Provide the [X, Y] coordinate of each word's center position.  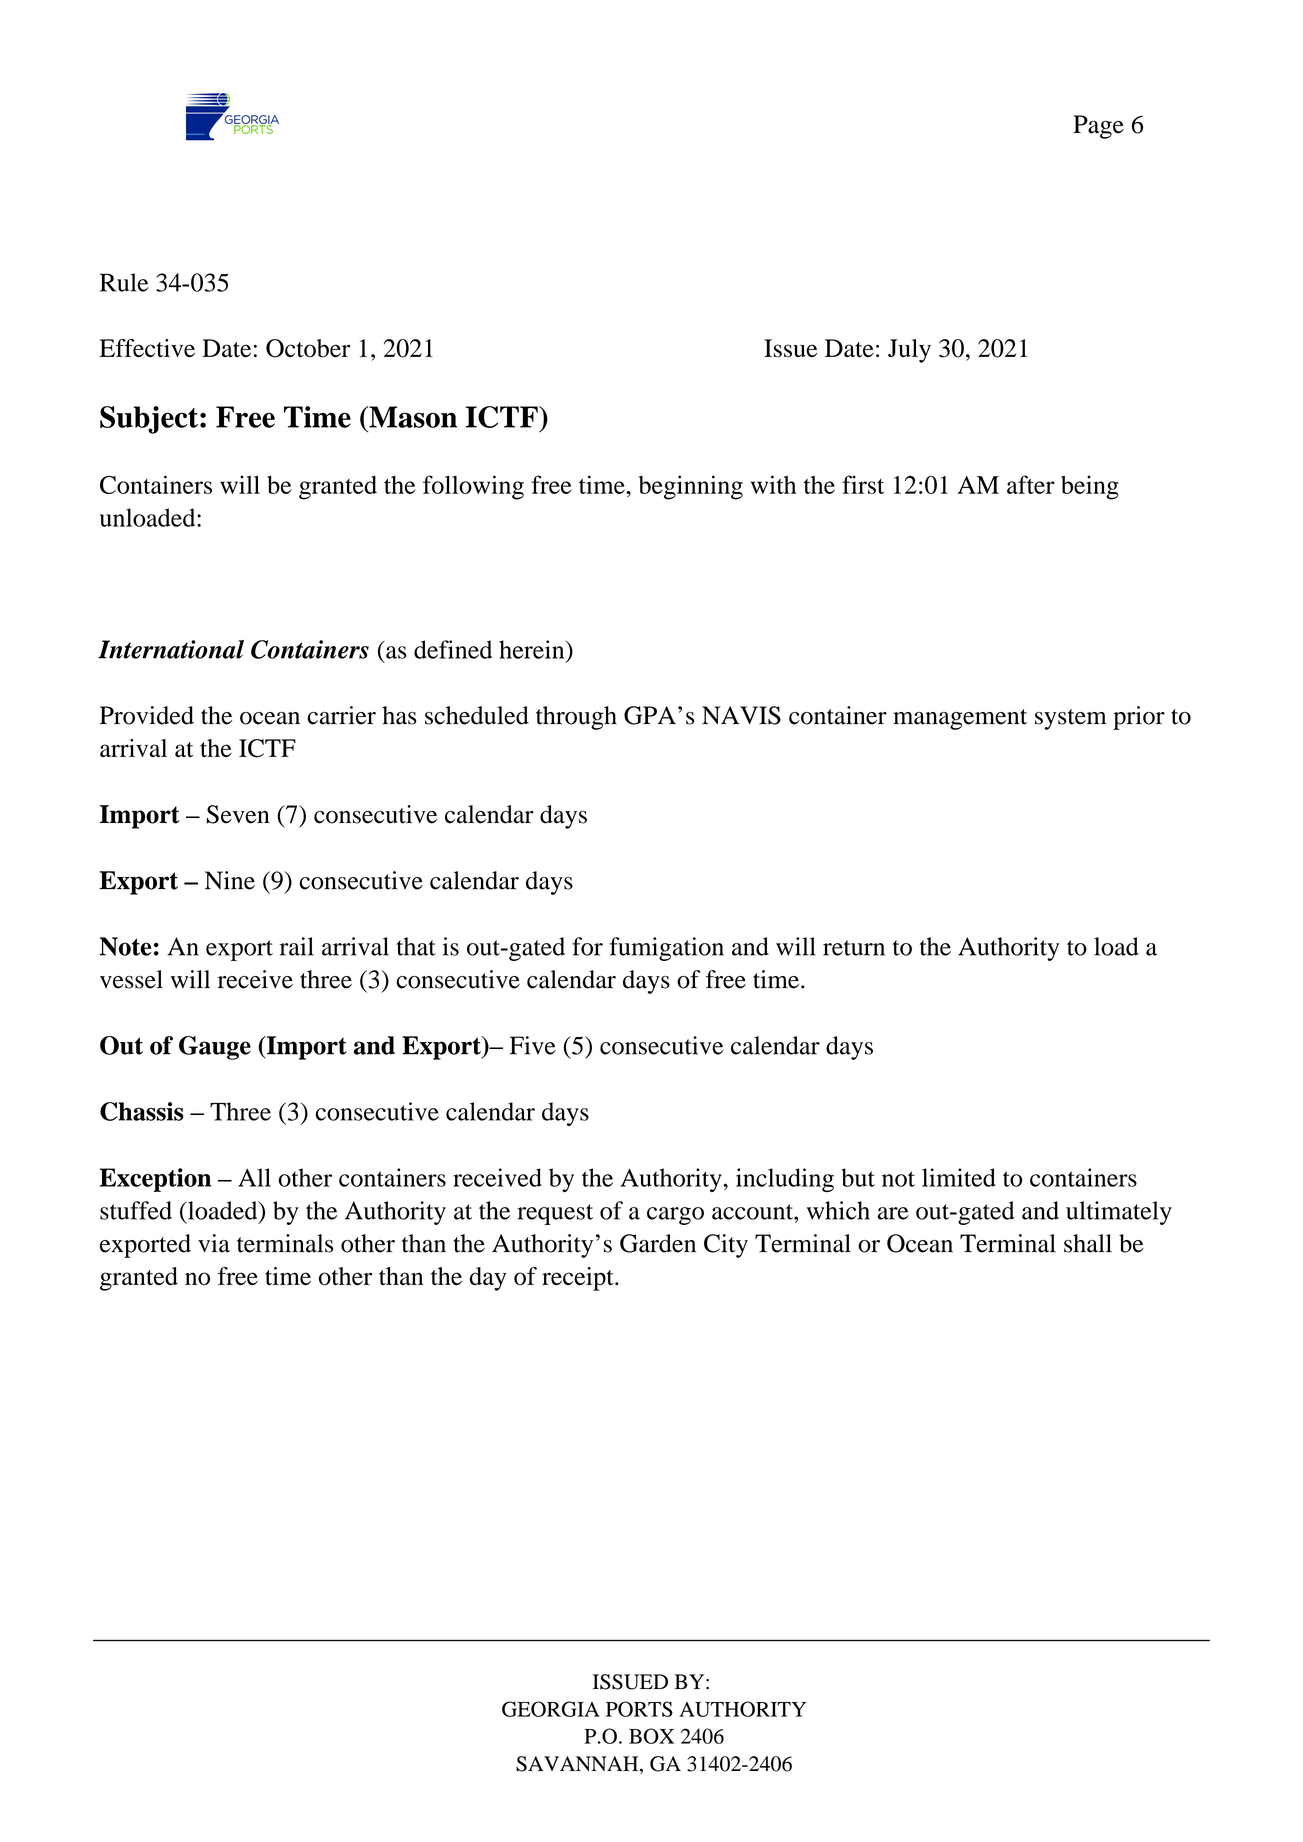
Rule [124, 282]
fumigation [666, 949]
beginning [691, 487]
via [214, 1243]
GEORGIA [551, 1709]
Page [1098, 127]
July [909, 351]
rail [297, 946]
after [1031, 484]
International [171, 649]
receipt [579, 1279]
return [854, 948]
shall [1088, 1243]
